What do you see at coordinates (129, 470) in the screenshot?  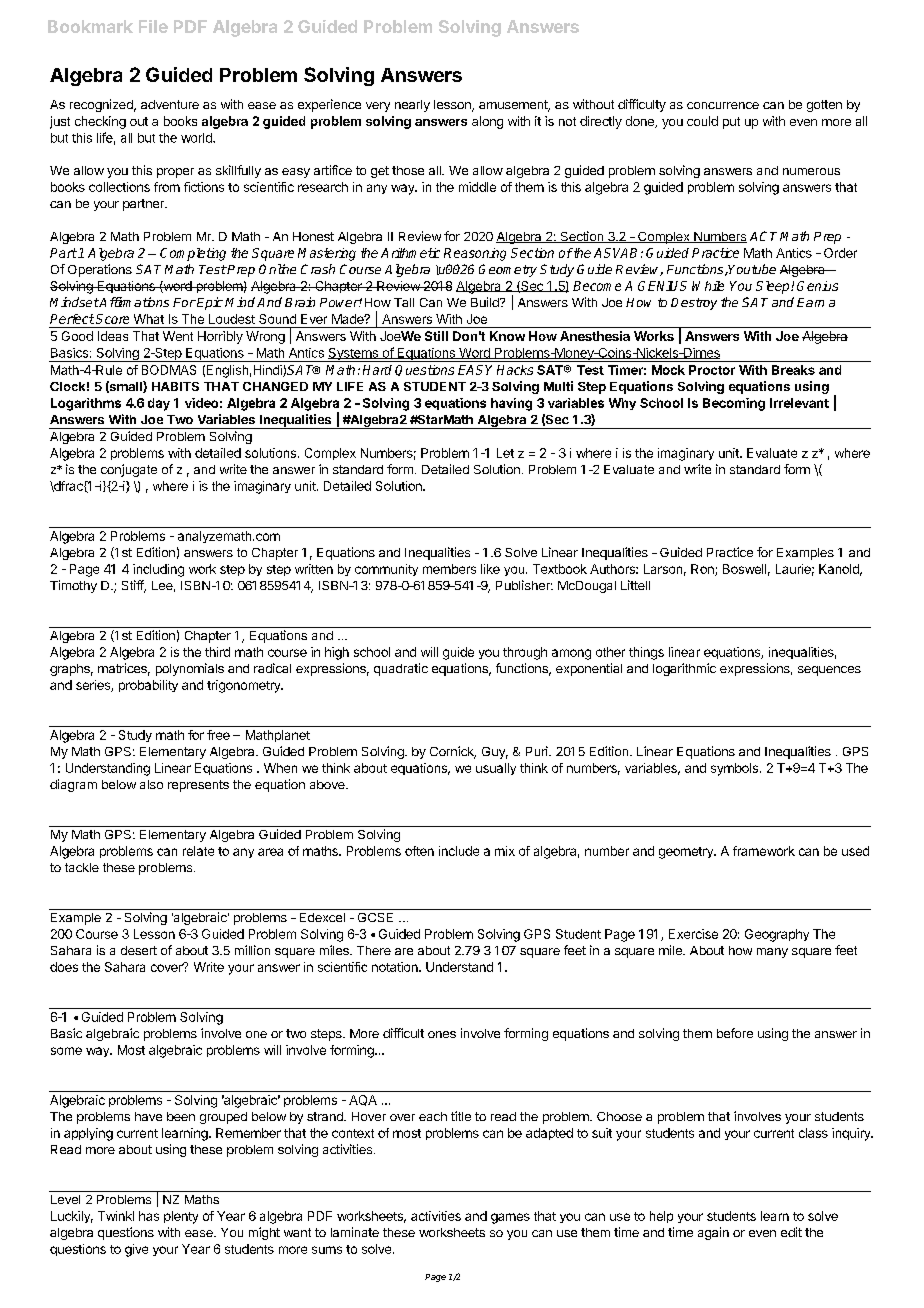 I see `conjugate` at bounding box center [129, 470].
